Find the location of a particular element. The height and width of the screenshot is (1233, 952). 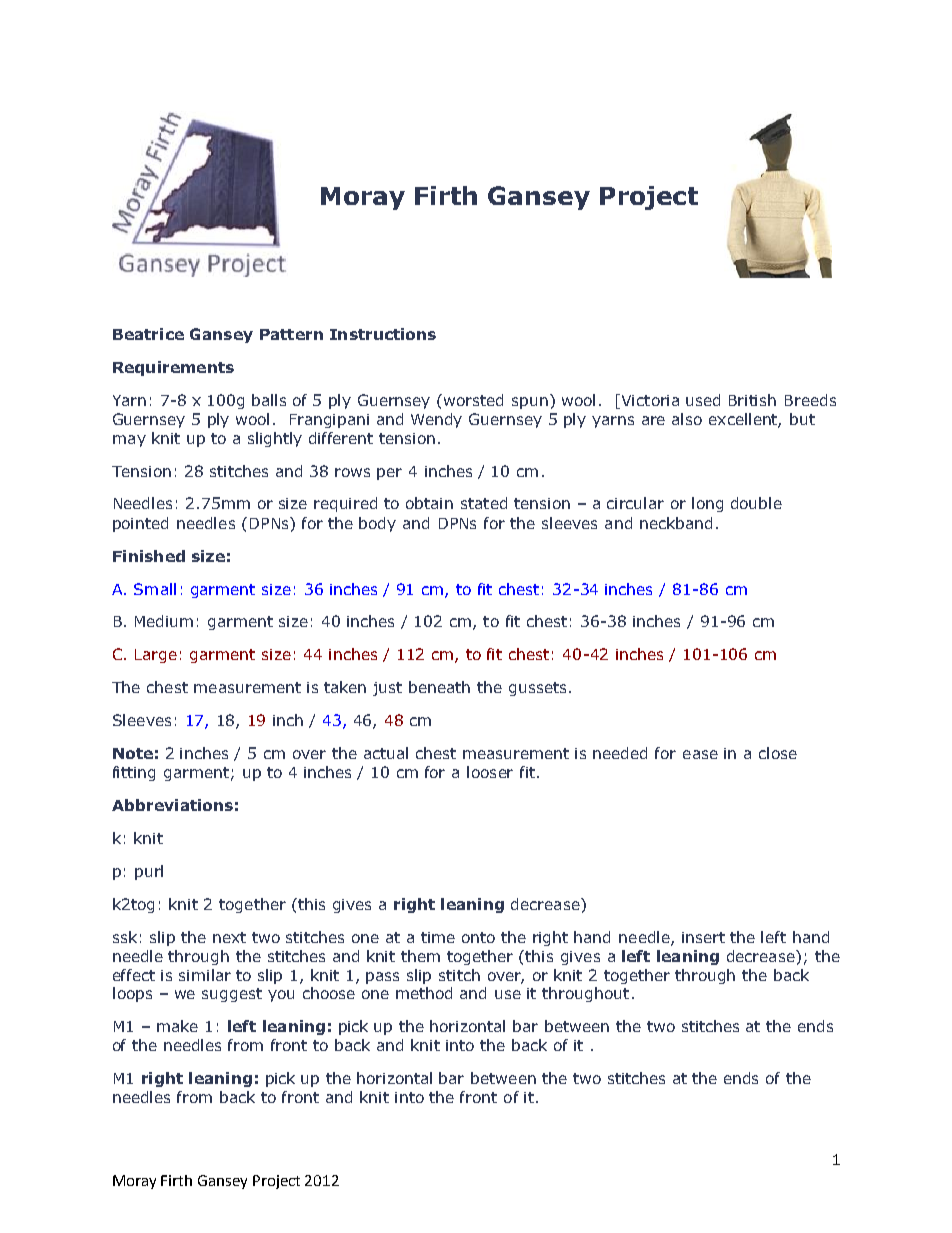

Abbreviations is located at coordinates (172, 805).
